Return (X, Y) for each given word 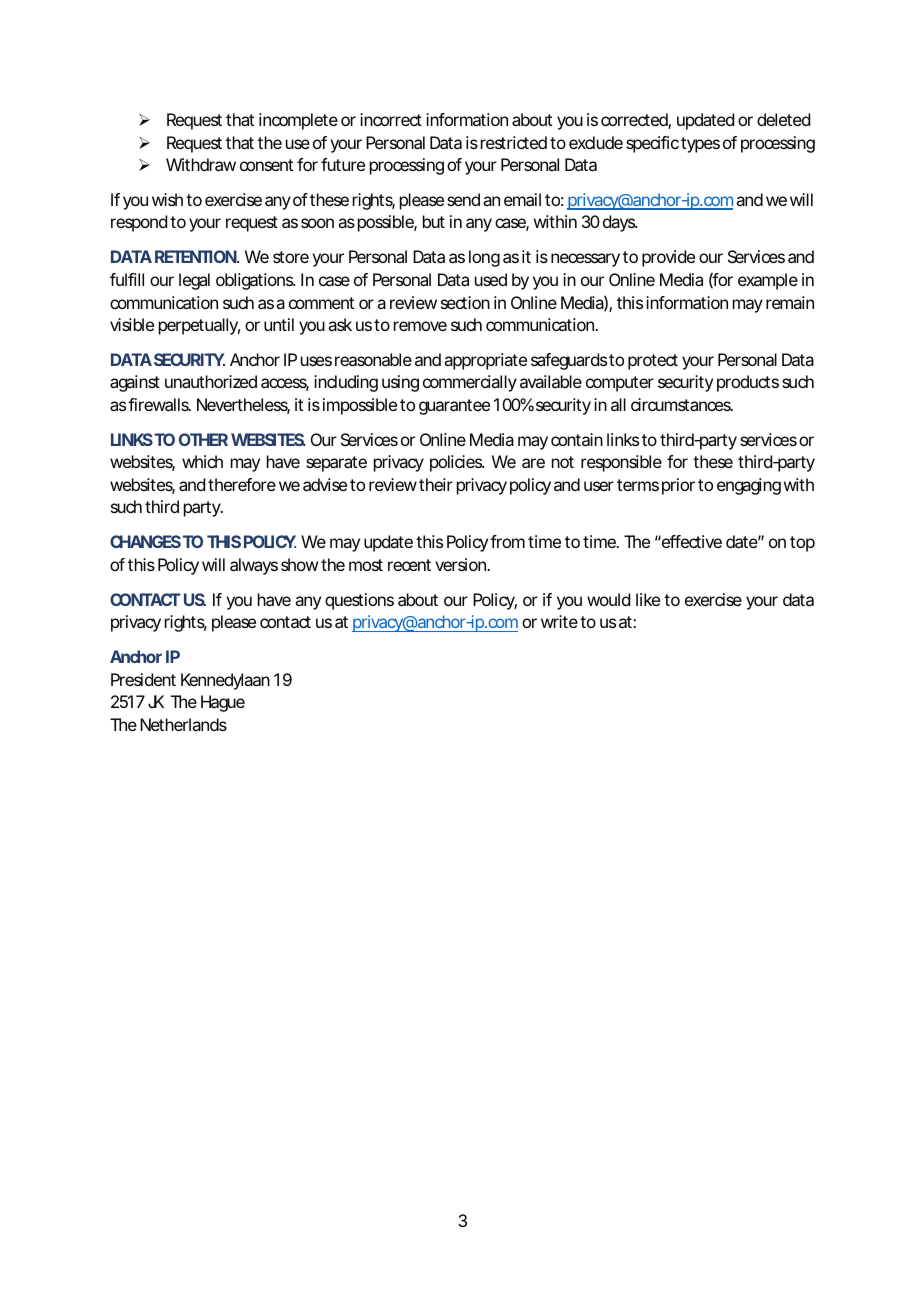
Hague (223, 703)
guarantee (454, 407)
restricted (514, 142)
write (559, 621)
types (700, 145)
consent (266, 165)
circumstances (681, 404)
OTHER (203, 439)
